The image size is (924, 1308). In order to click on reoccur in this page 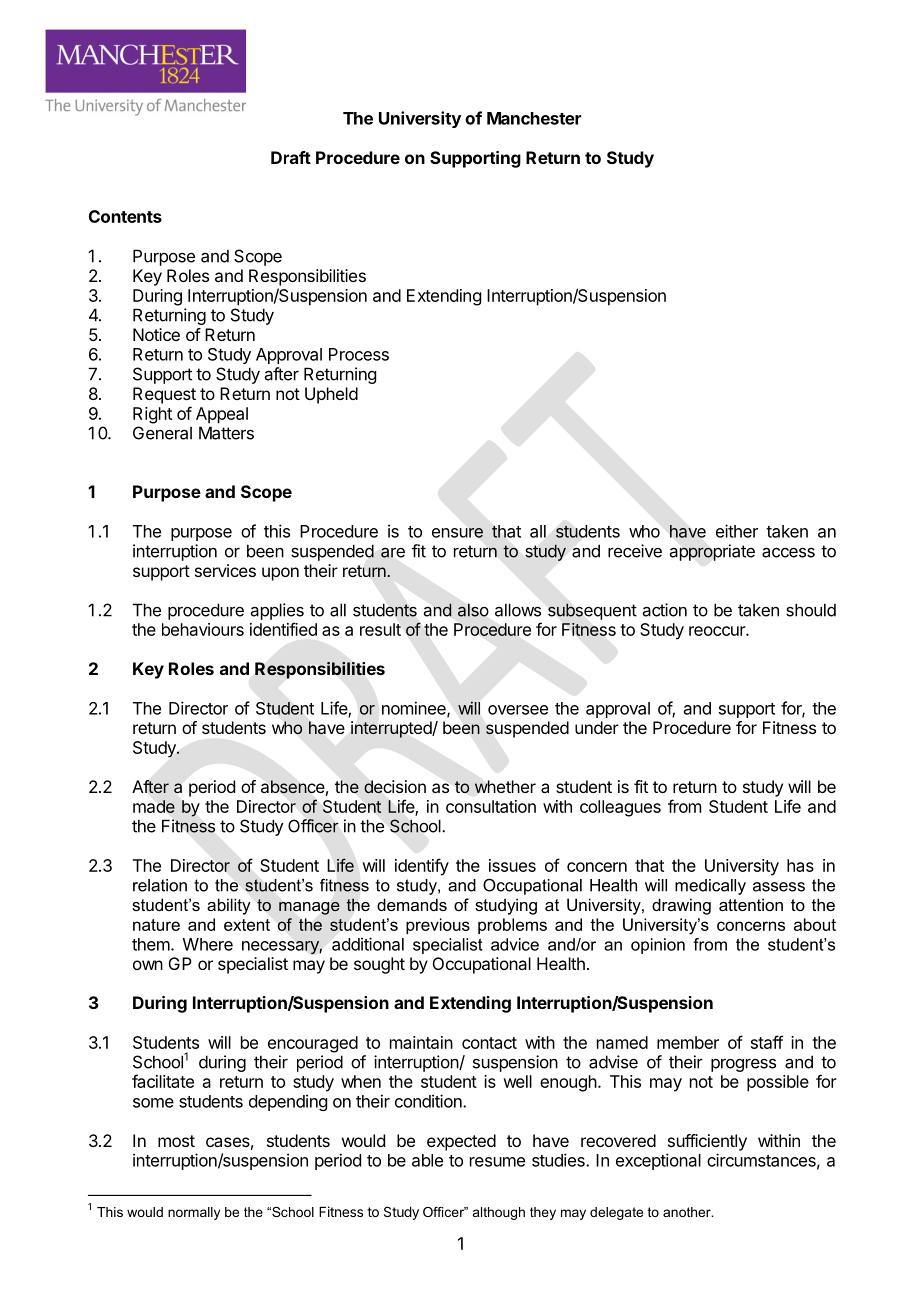, I will do `click(718, 631)`.
